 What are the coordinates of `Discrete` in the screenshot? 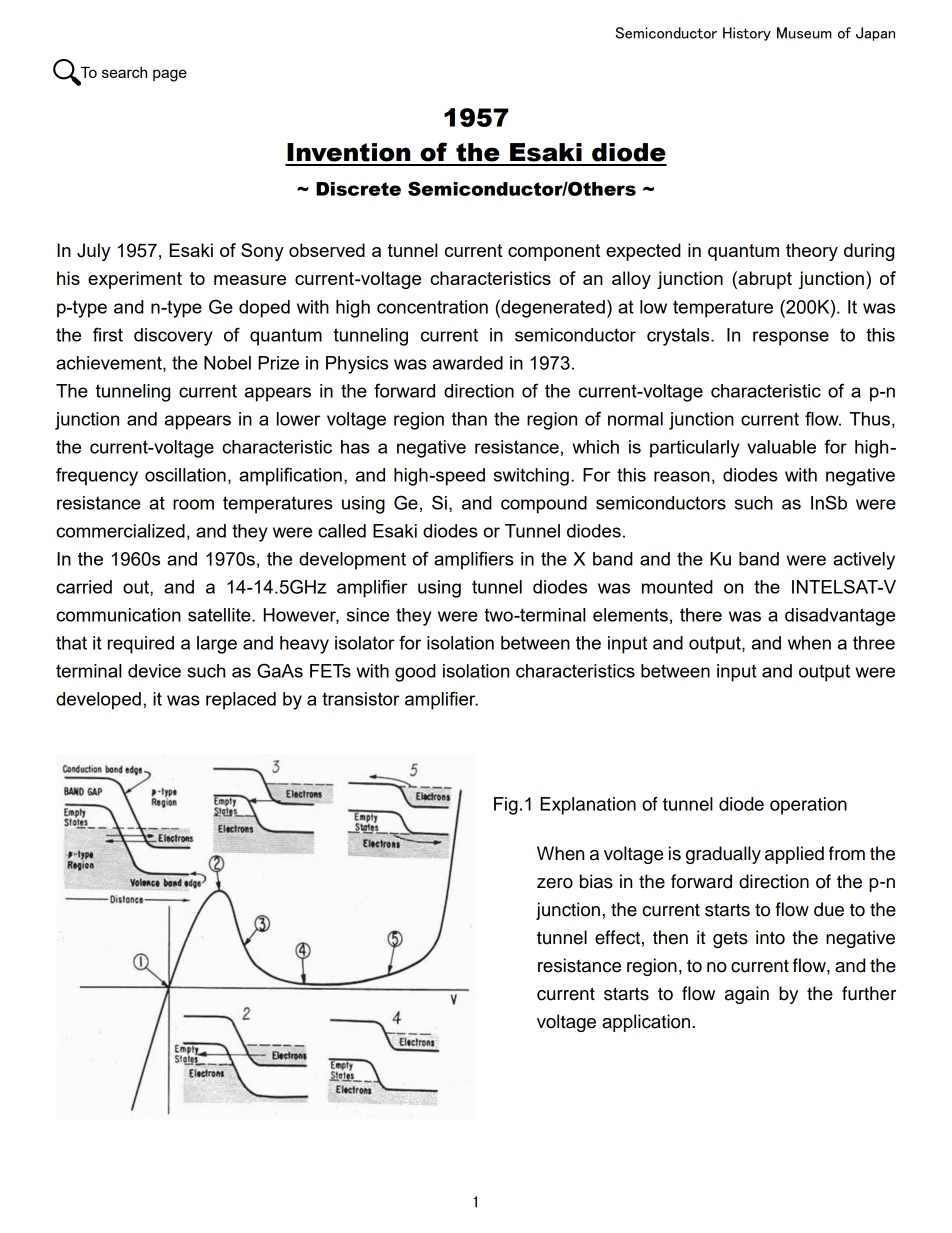 It's located at (358, 189).
